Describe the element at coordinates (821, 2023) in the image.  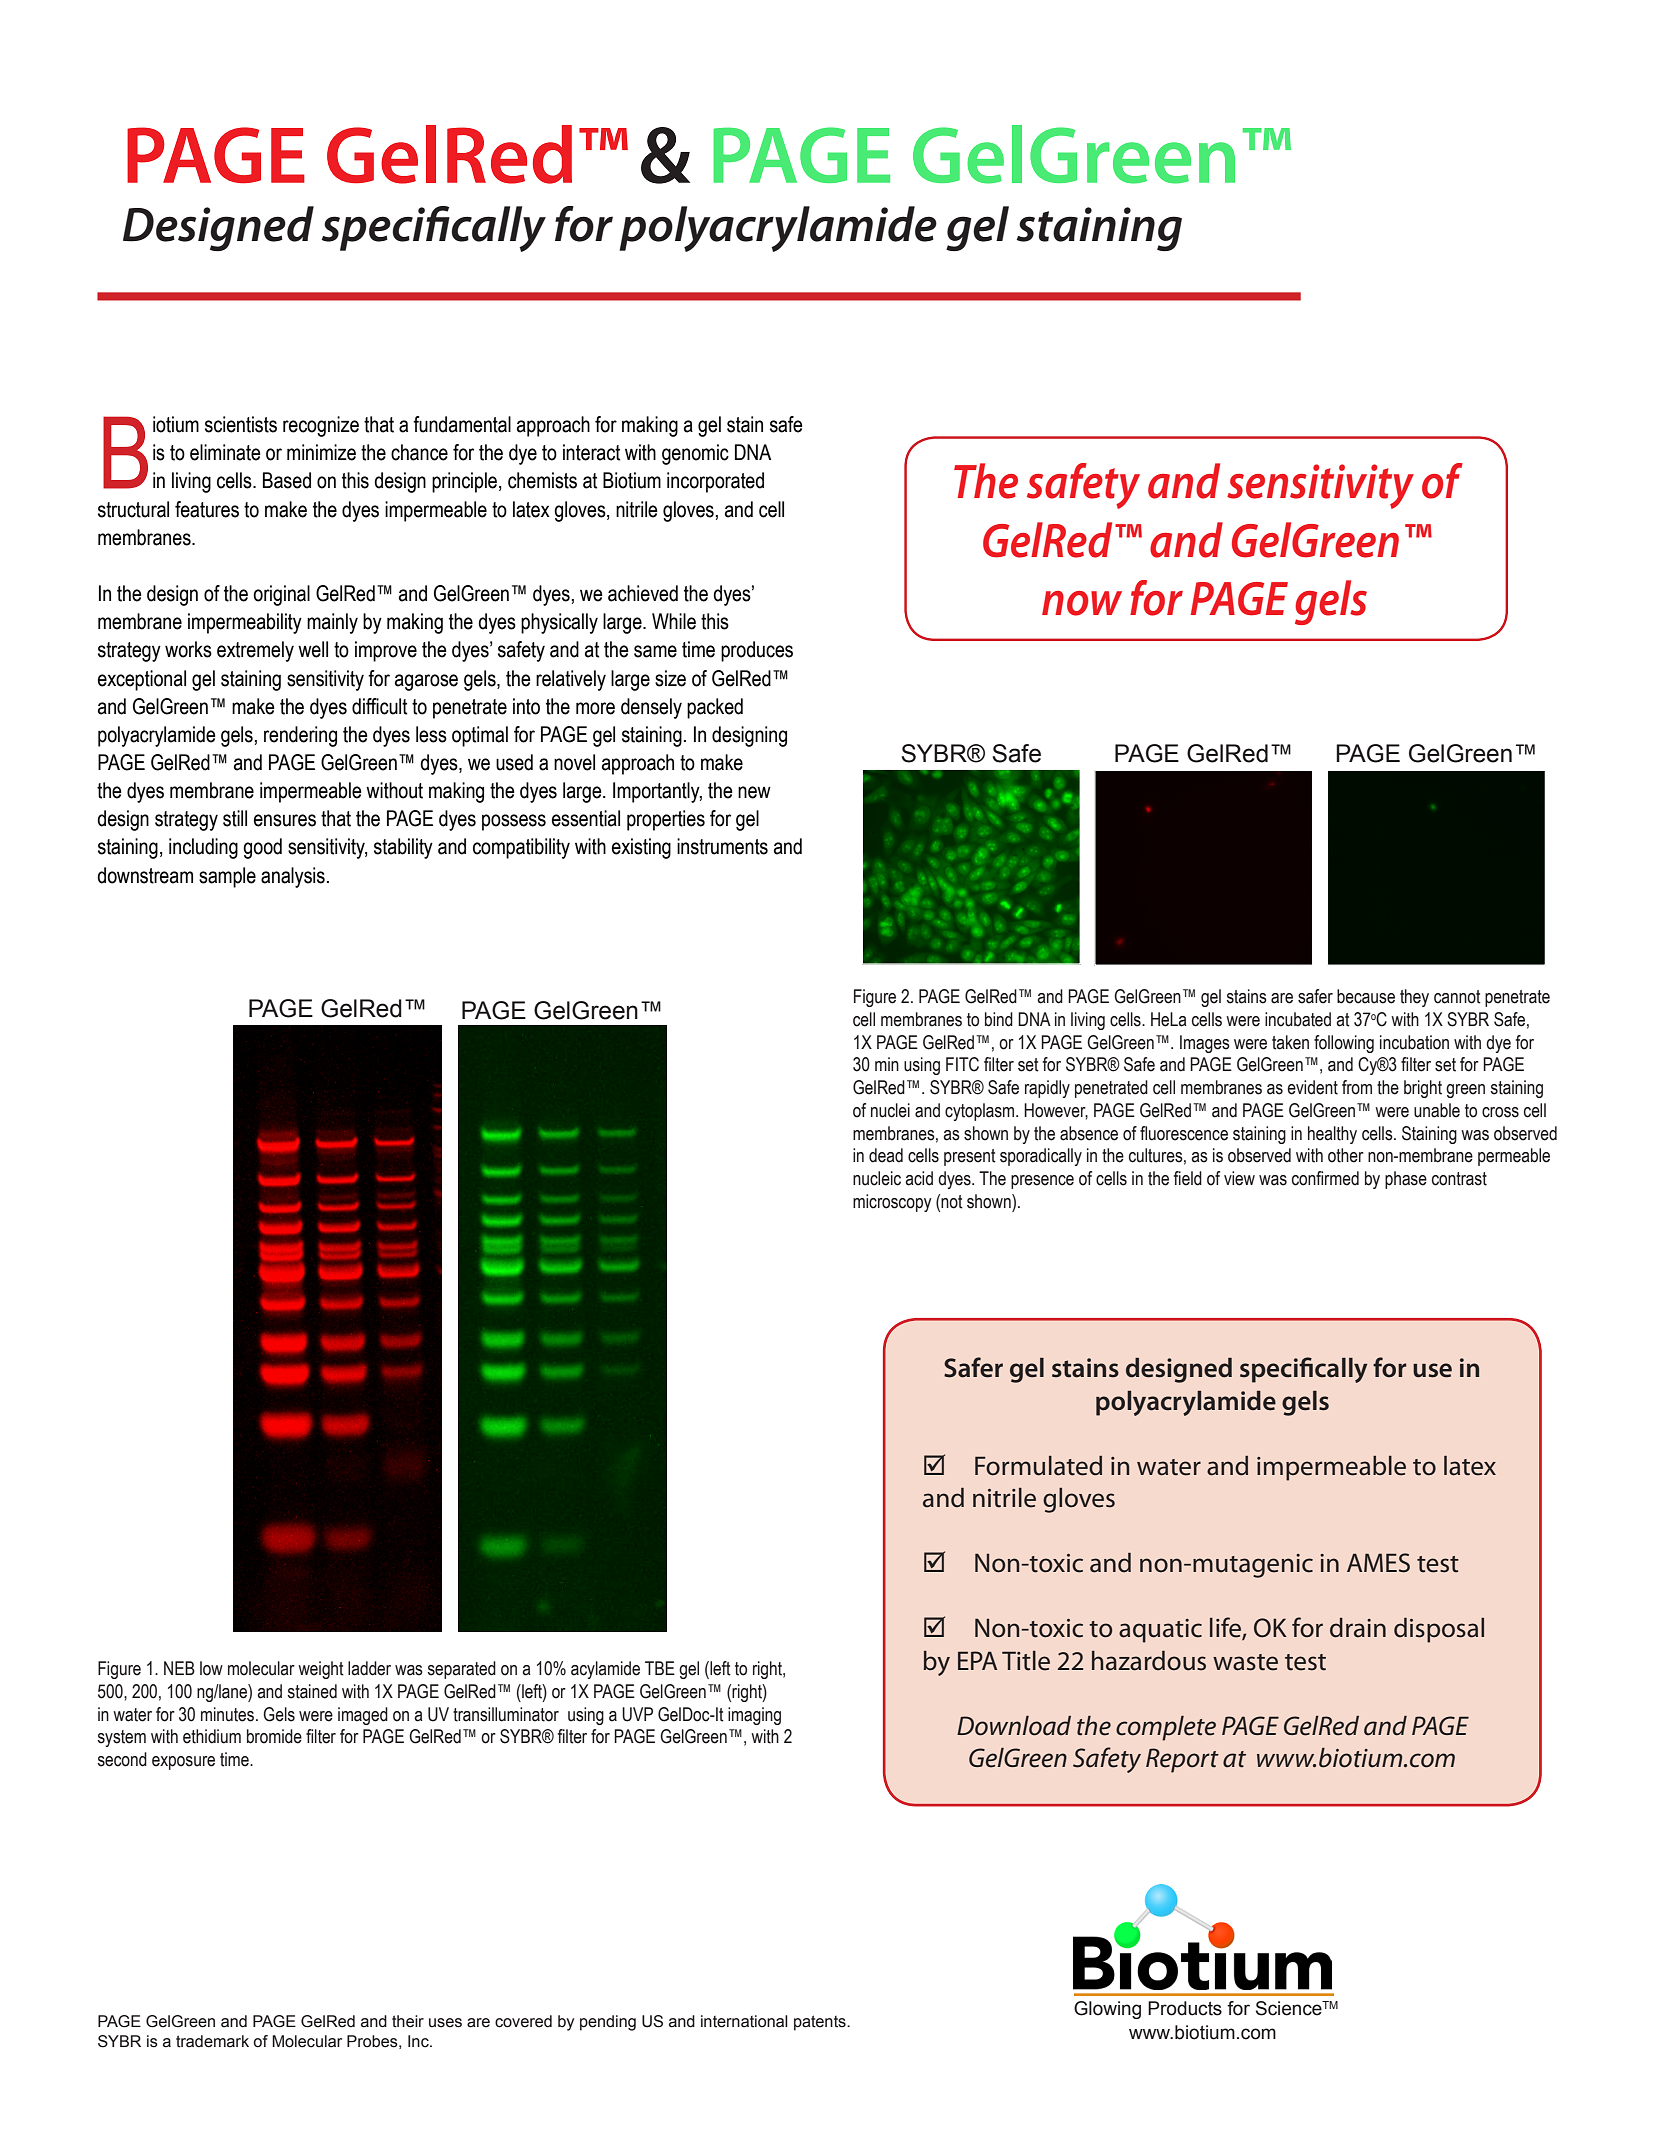
I see `patents` at that location.
